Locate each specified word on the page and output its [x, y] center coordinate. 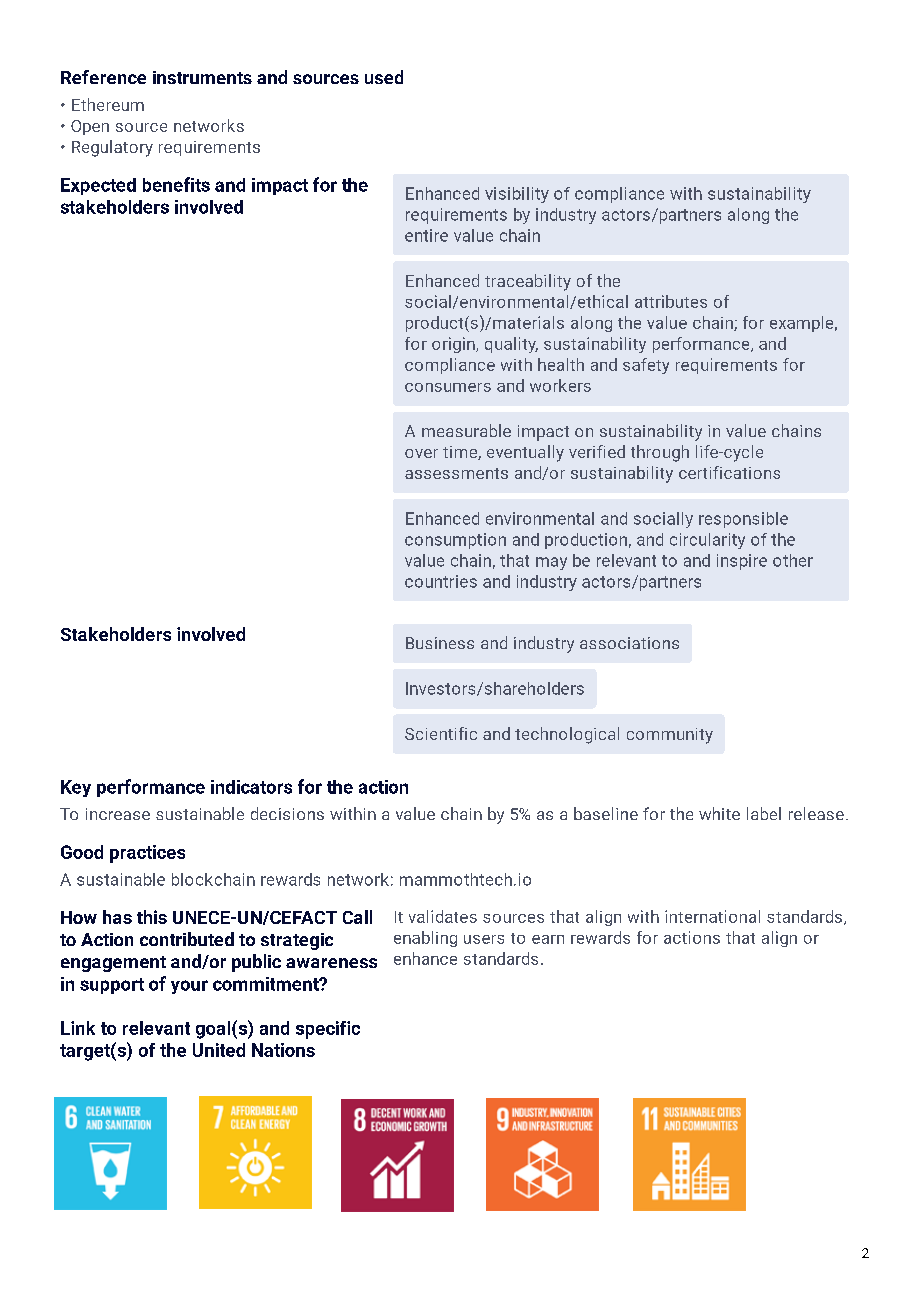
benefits [176, 184]
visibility [517, 195]
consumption [455, 541]
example [801, 324]
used [384, 77]
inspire [742, 562]
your [189, 987]
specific [328, 1030]
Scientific [441, 733]
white [719, 813]
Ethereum [108, 104]
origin [454, 345]
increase [118, 814]
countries [441, 581]
